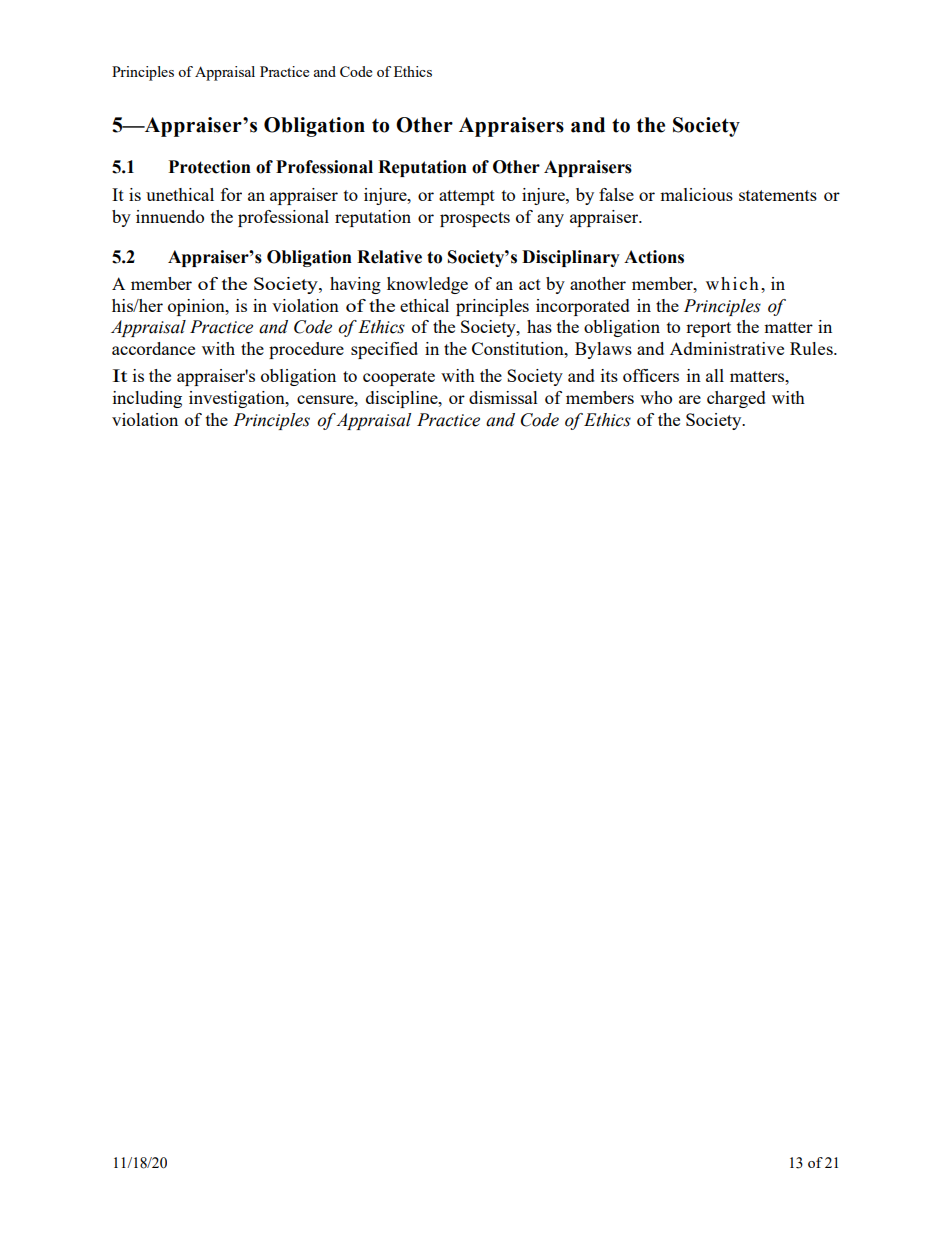 This screenshot has height=1233, width=952. I want to click on having, so click(355, 285).
